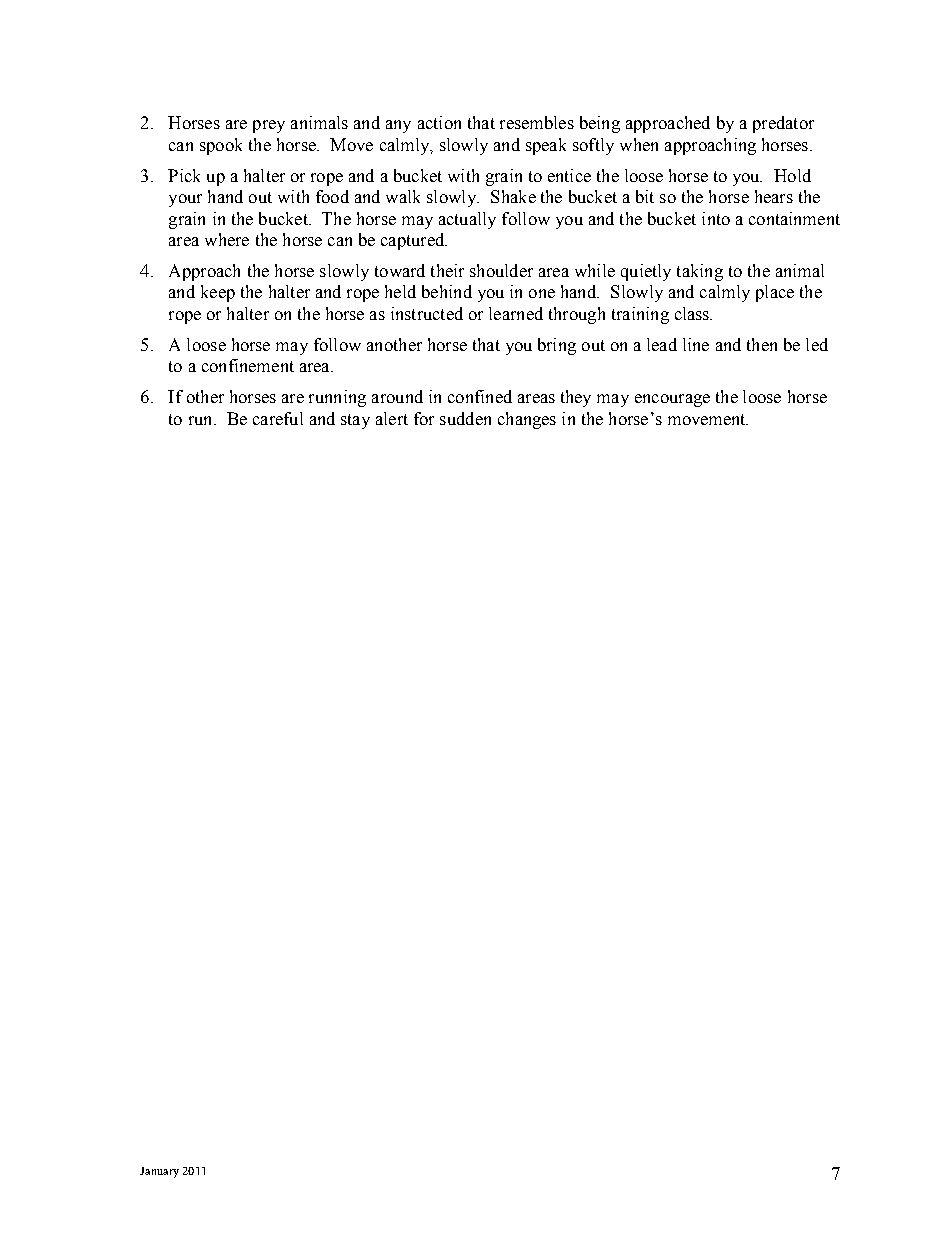  Describe the element at coordinates (546, 146) in the screenshot. I see `speak` at that location.
